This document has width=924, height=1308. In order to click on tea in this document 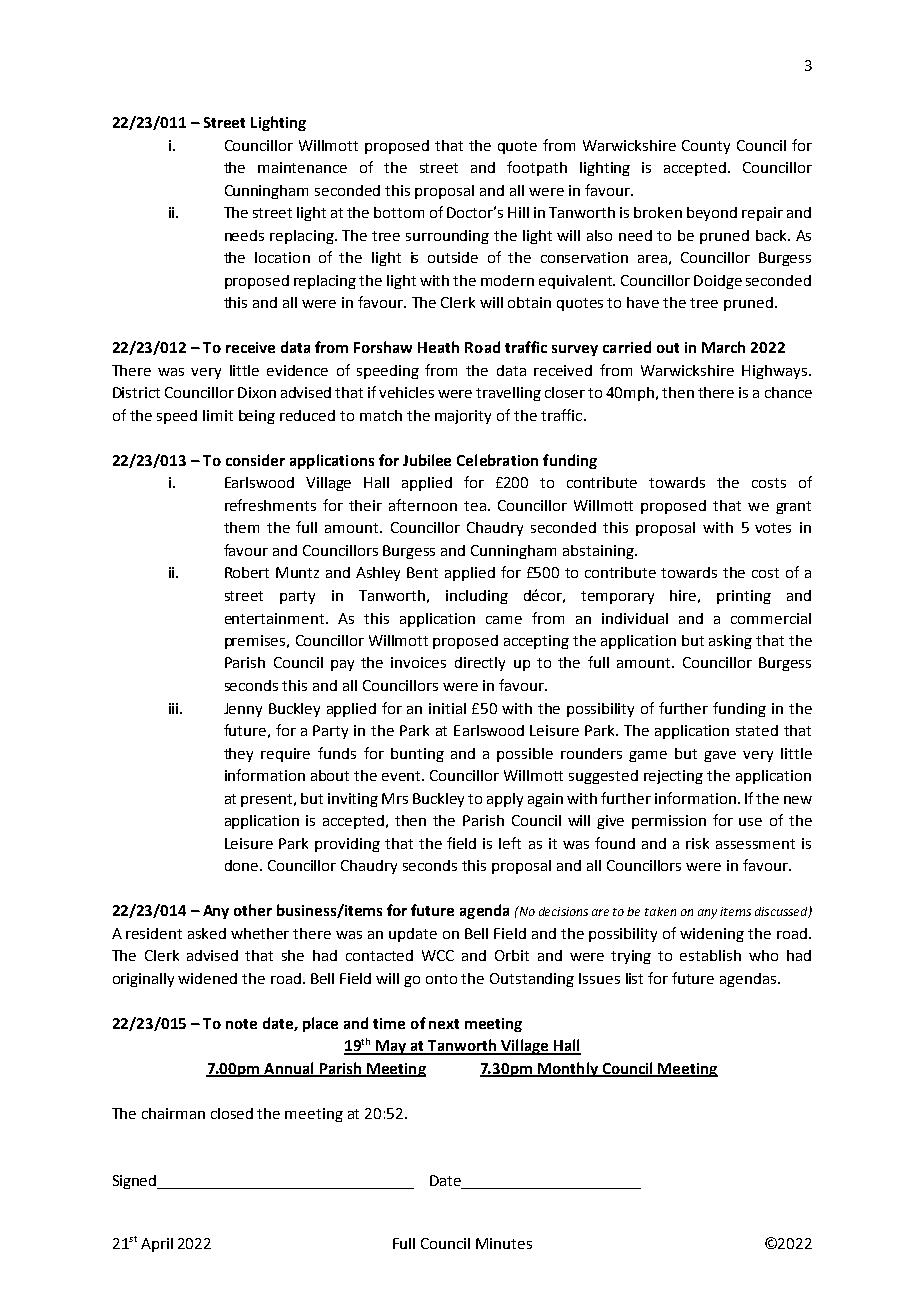, I will do `click(475, 506)`.
